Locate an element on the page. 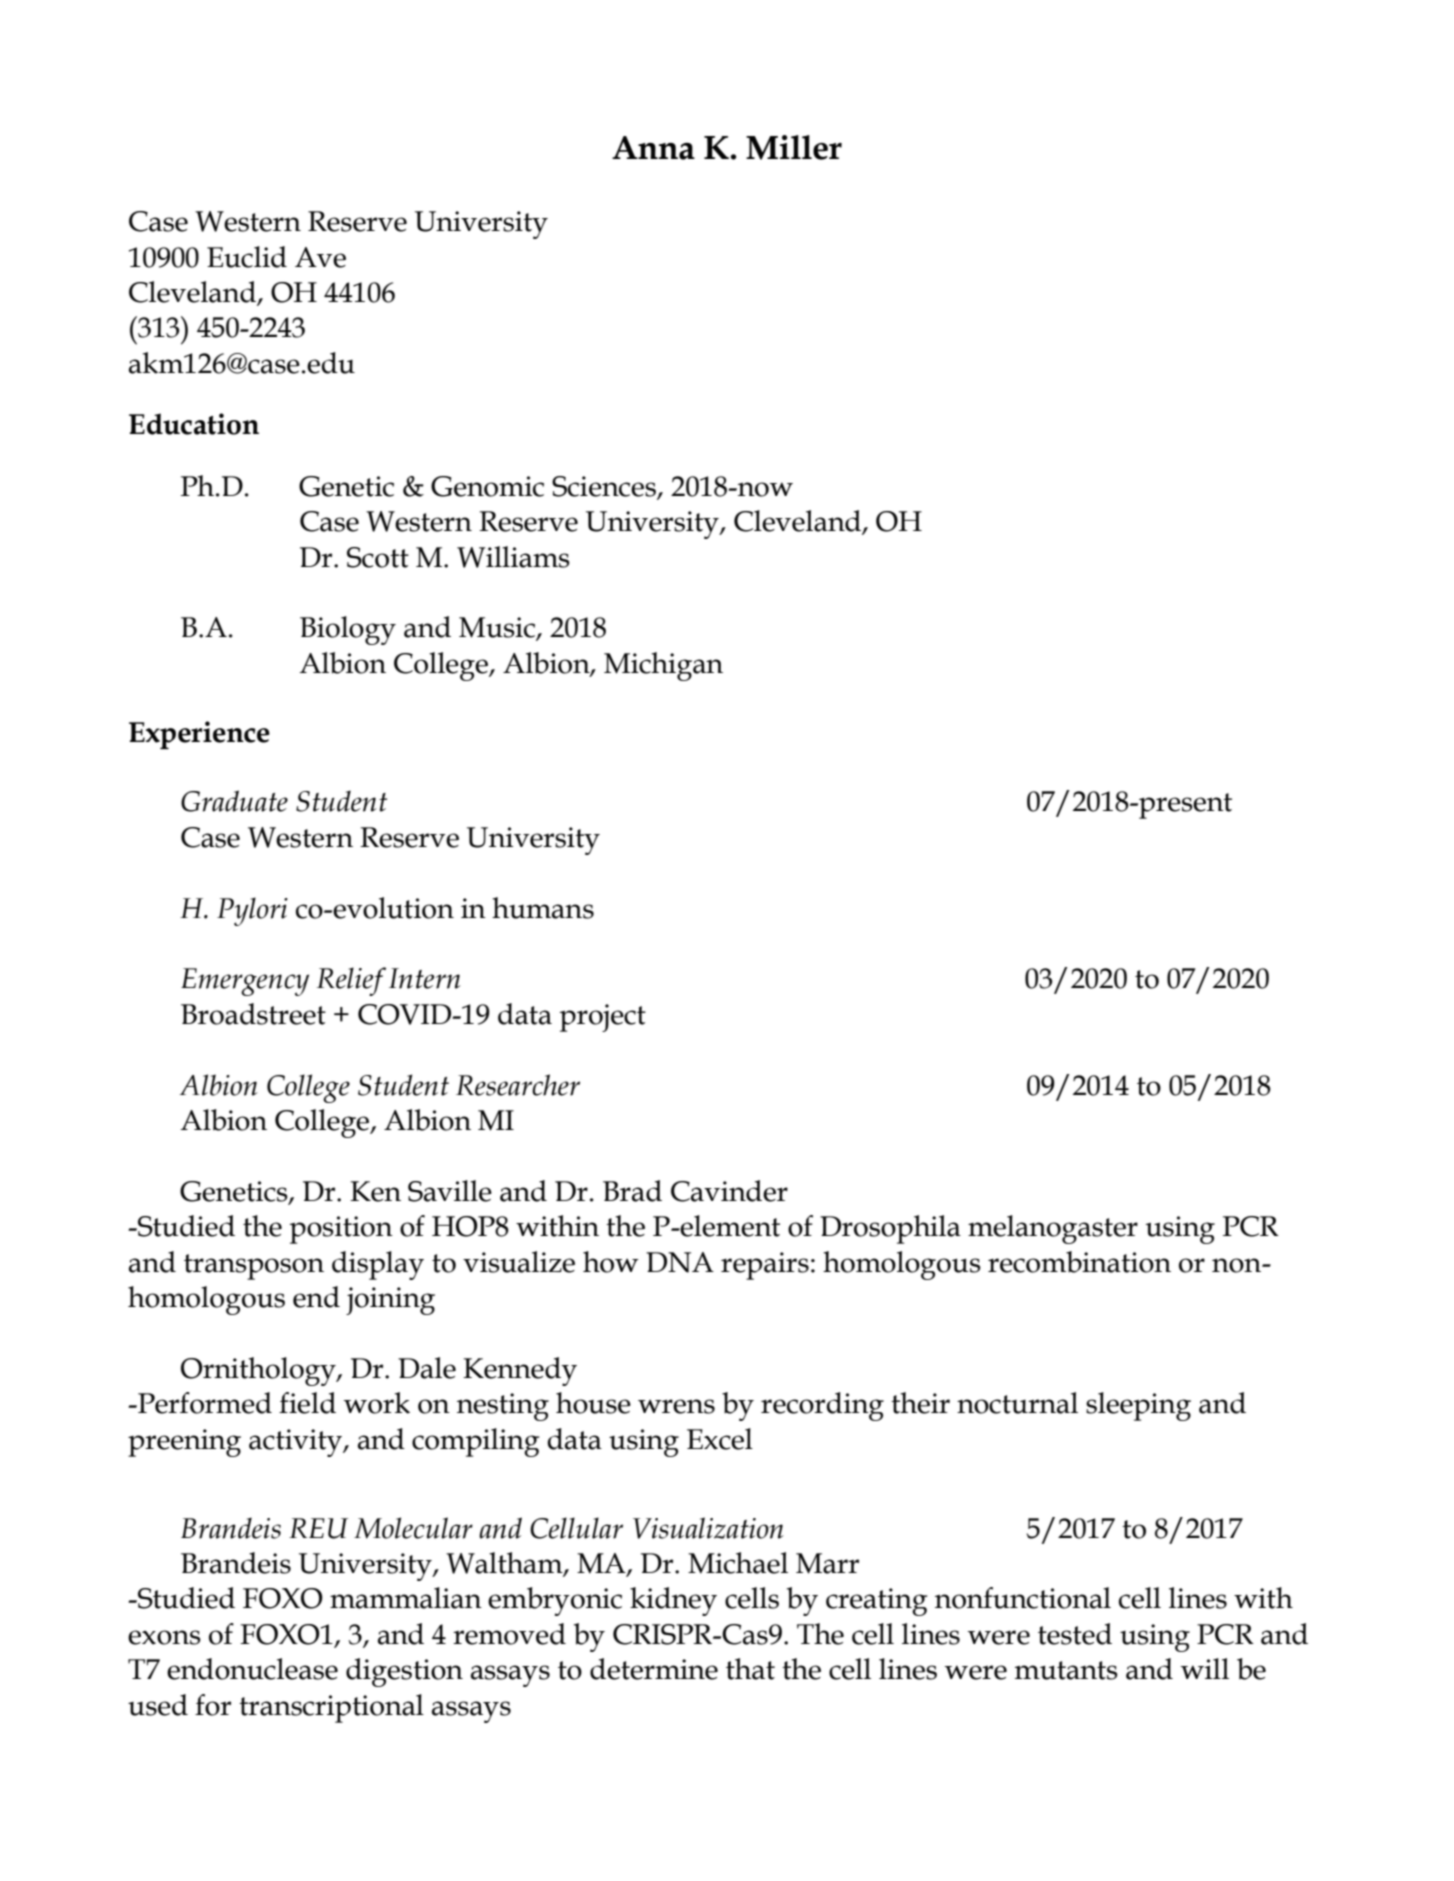 This image has width=1454, height=1881. Biology is located at coordinates (348, 630).
